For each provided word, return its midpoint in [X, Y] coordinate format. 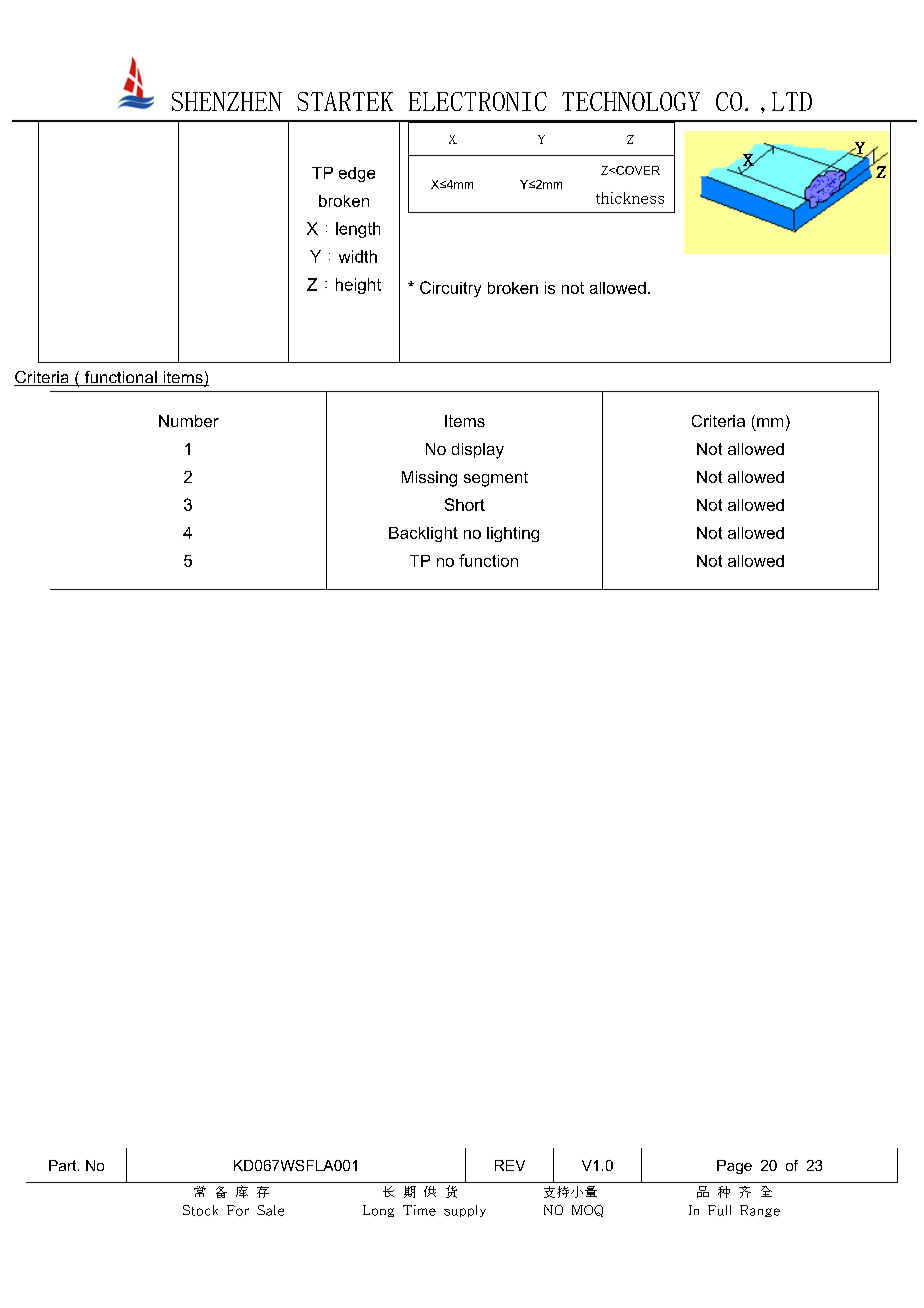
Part [64, 1165]
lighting [513, 534]
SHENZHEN [227, 101]
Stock [200, 1210]
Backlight [423, 534]
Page [734, 1167]
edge [357, 174]
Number [189, 421]
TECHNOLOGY [631, 101]
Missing [429, 479]
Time [419, 1210]
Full [719, 1210]
